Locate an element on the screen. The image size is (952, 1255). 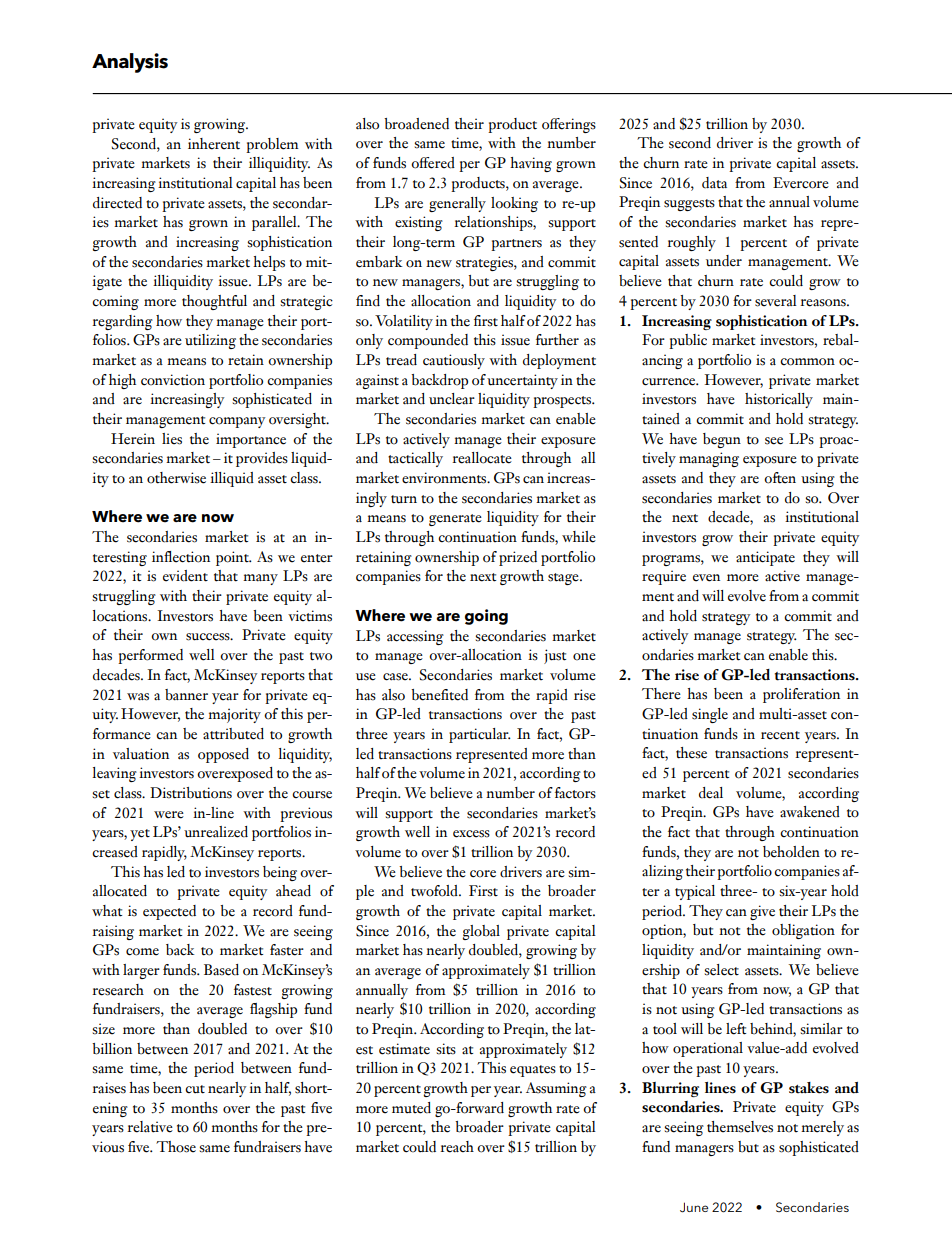
data is located at coordinates (714, 183).
